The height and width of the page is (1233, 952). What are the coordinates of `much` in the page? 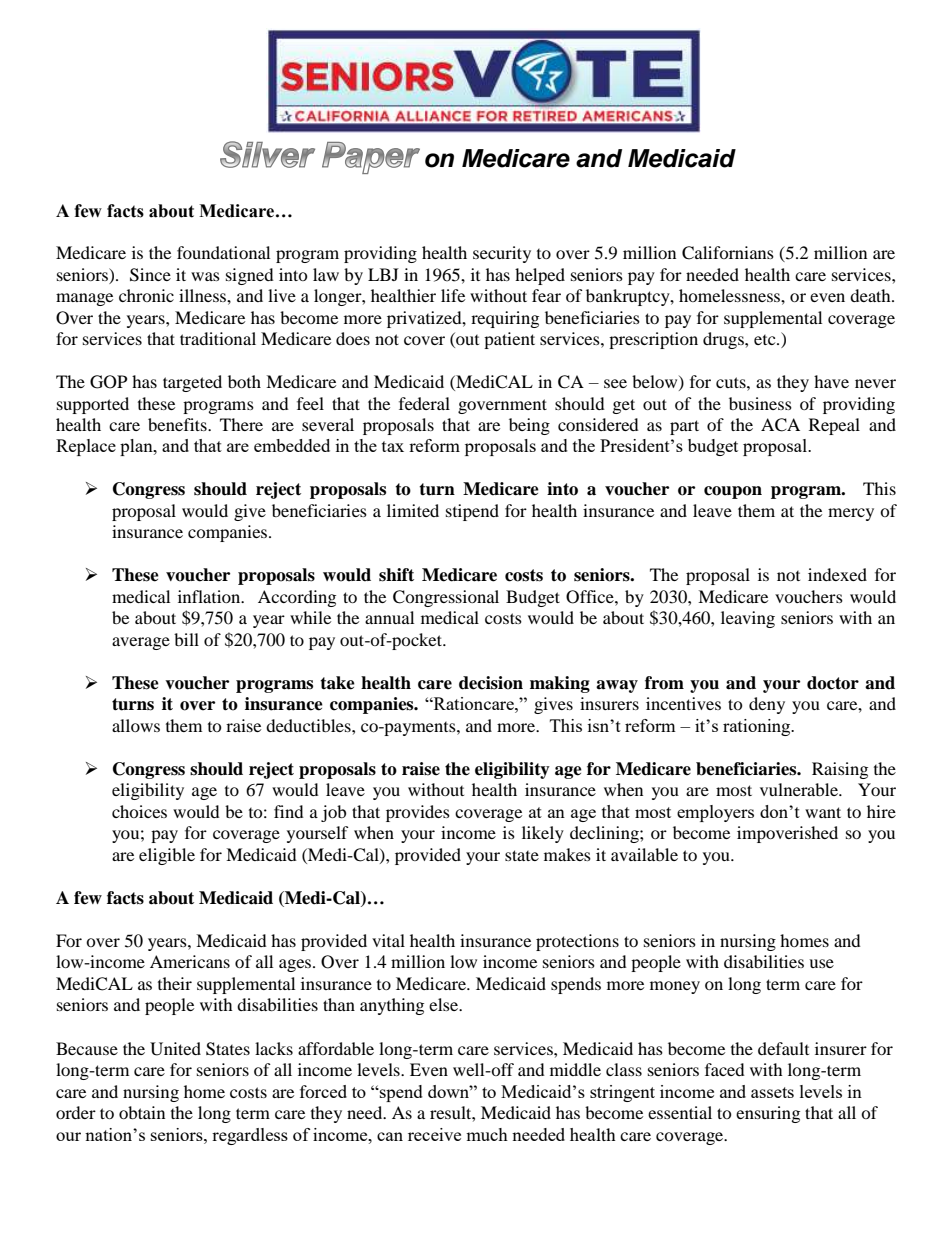 It's located at (487, 1134).
